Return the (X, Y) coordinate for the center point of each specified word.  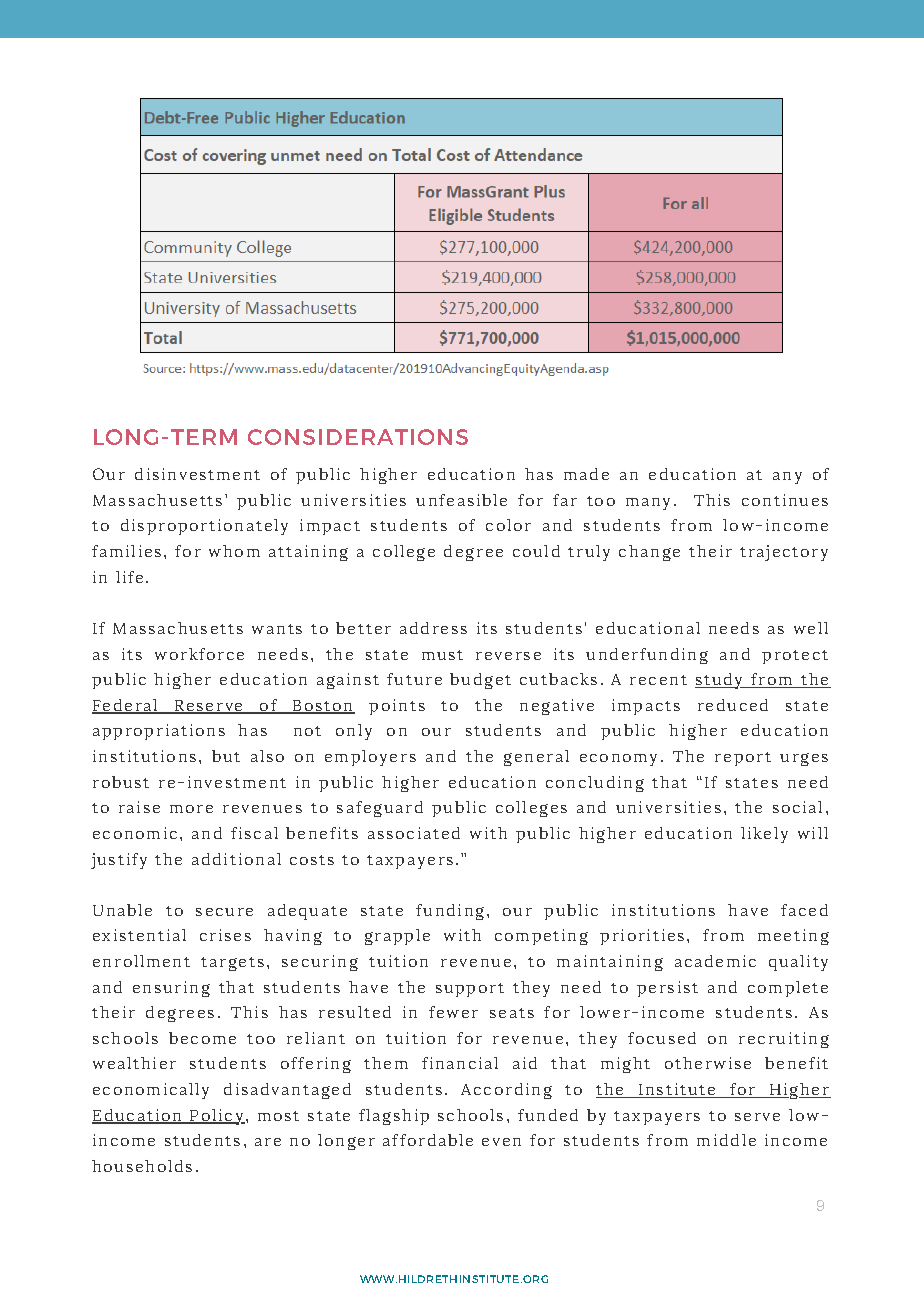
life (129, 577)
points (397, 707)
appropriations (159, 732)
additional (236, 859)
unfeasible (461, 500)
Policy (216, 1117)
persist (667, 989)
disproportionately (204, 527)
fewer (453, 1012)
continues (785, 500)
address (433, 628)
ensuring (171, 989)
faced (804, 910)
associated (414, 833)
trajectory (784, 553)
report (743, 759)
